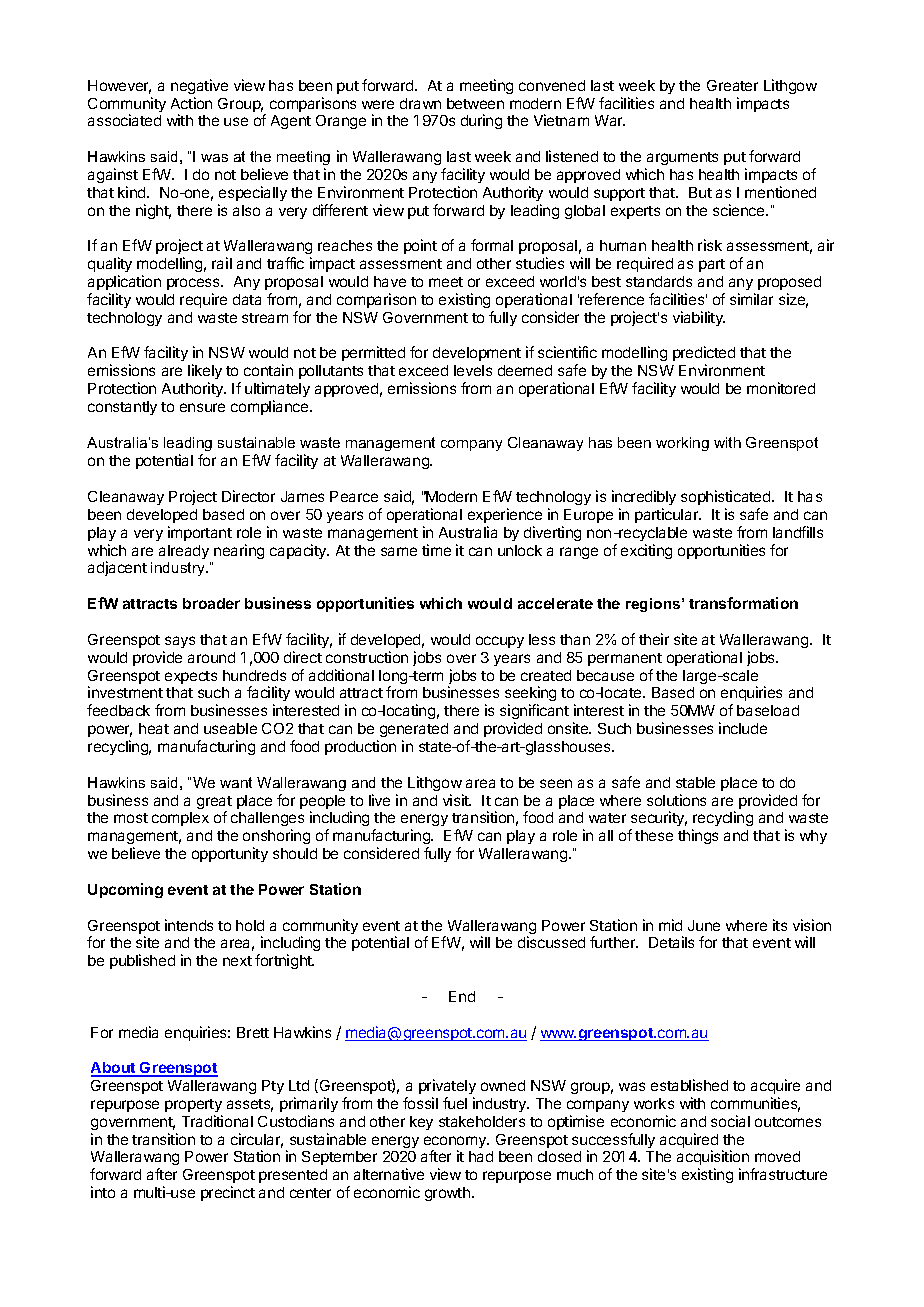 This screenshot has width=924, height=1307. Describe the element at coordinates (781, 388) in the screenshot. I see `monitored` at that location.
